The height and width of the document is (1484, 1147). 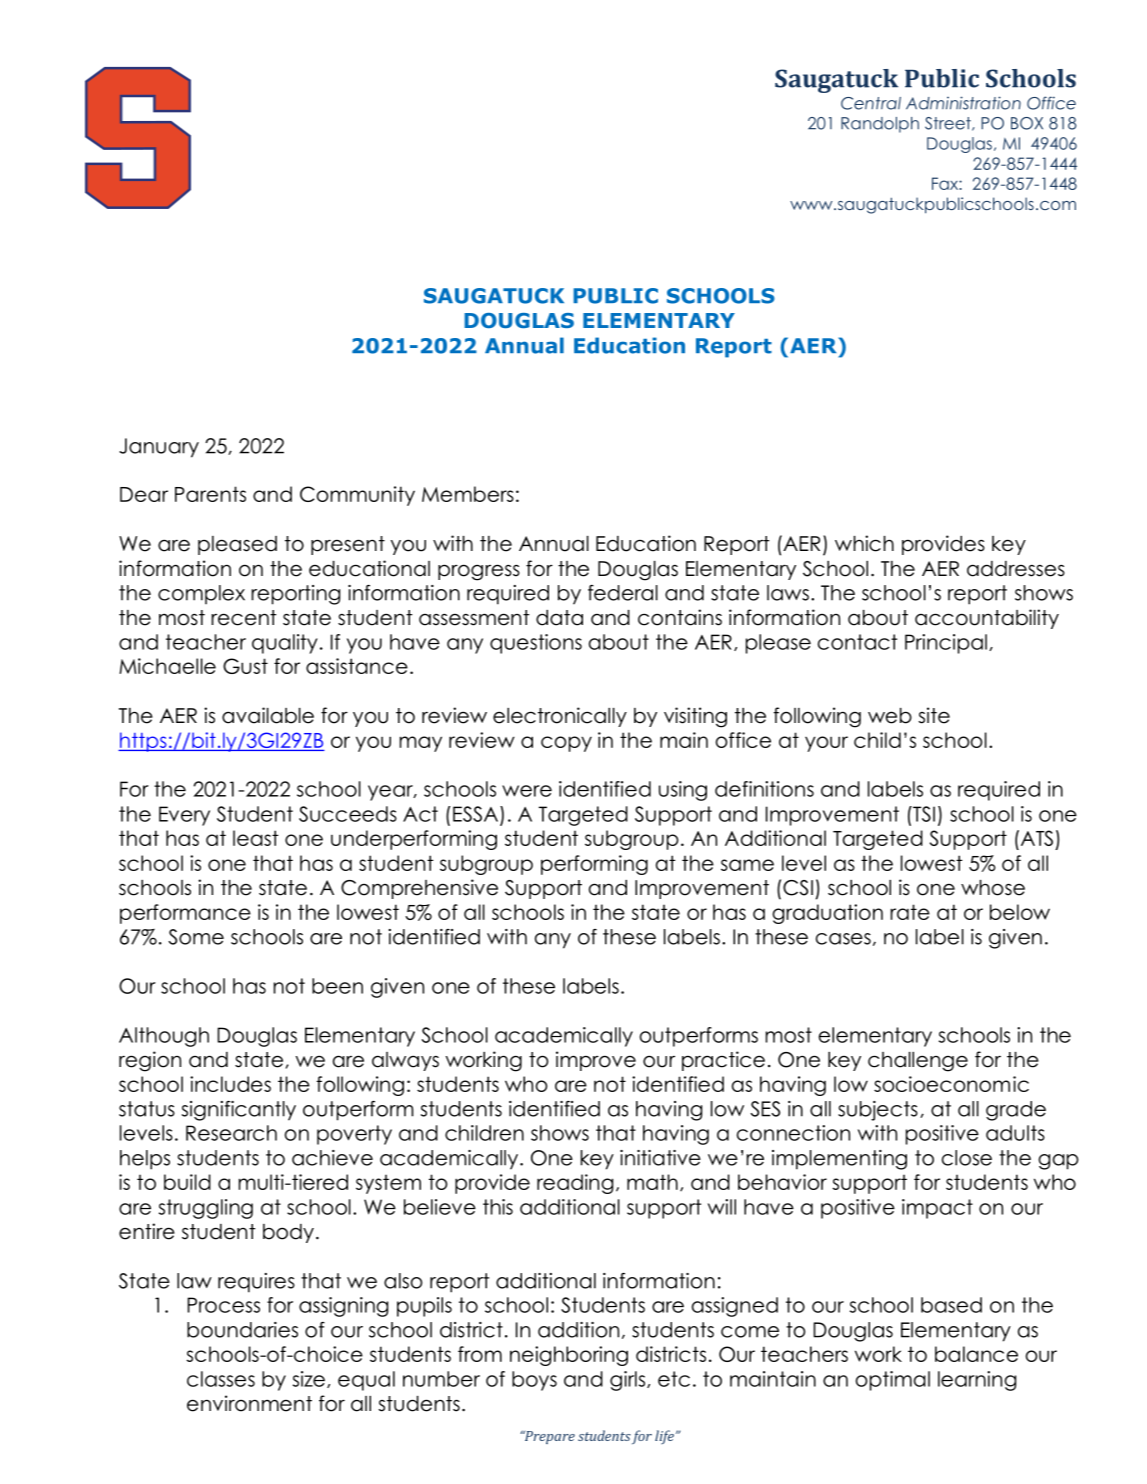 What do you see at coordinates (949, 124) in the document?
I see `Street` at bounding box center [949, 124].
